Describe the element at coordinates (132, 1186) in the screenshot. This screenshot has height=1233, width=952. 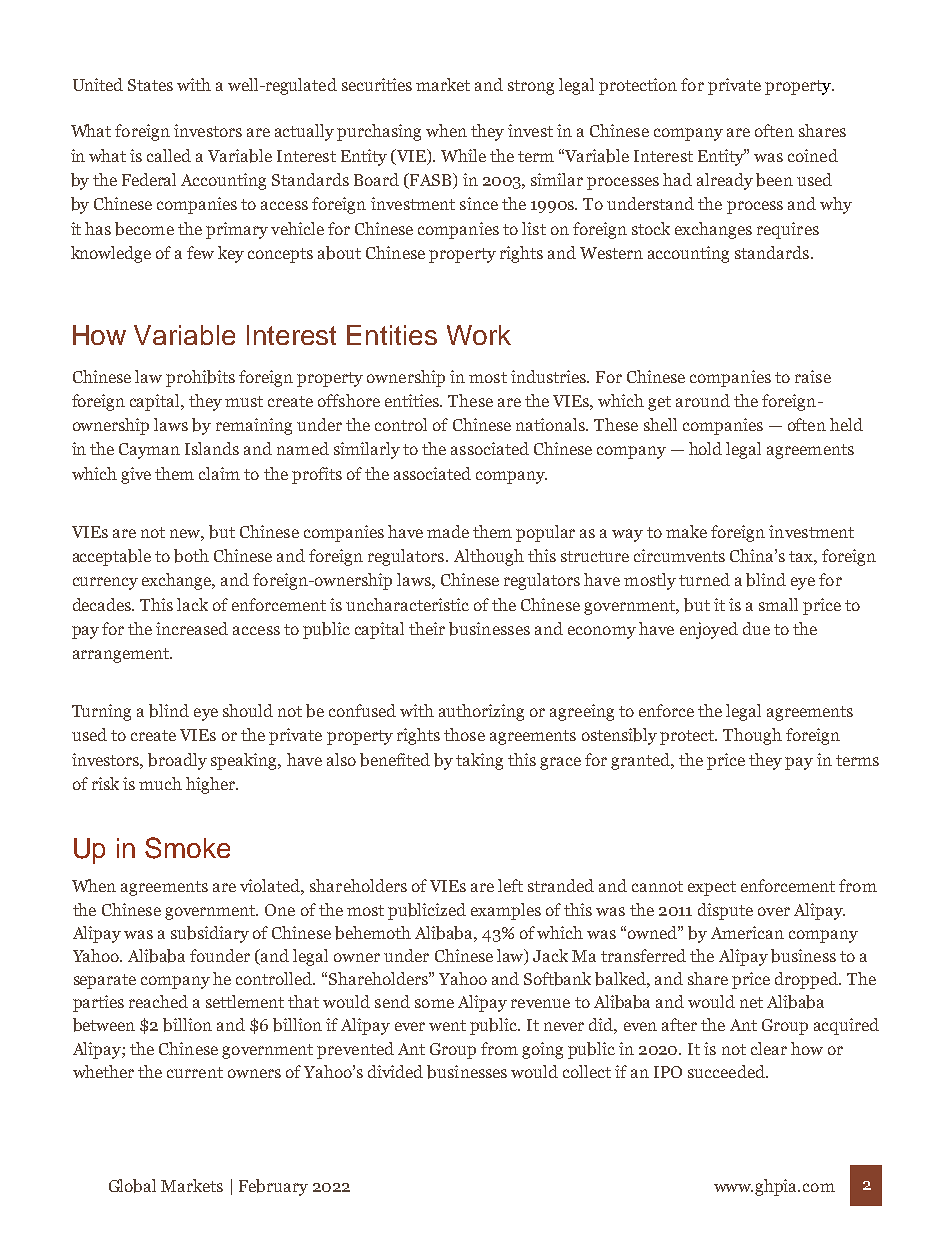
I see `Global` at that location.
